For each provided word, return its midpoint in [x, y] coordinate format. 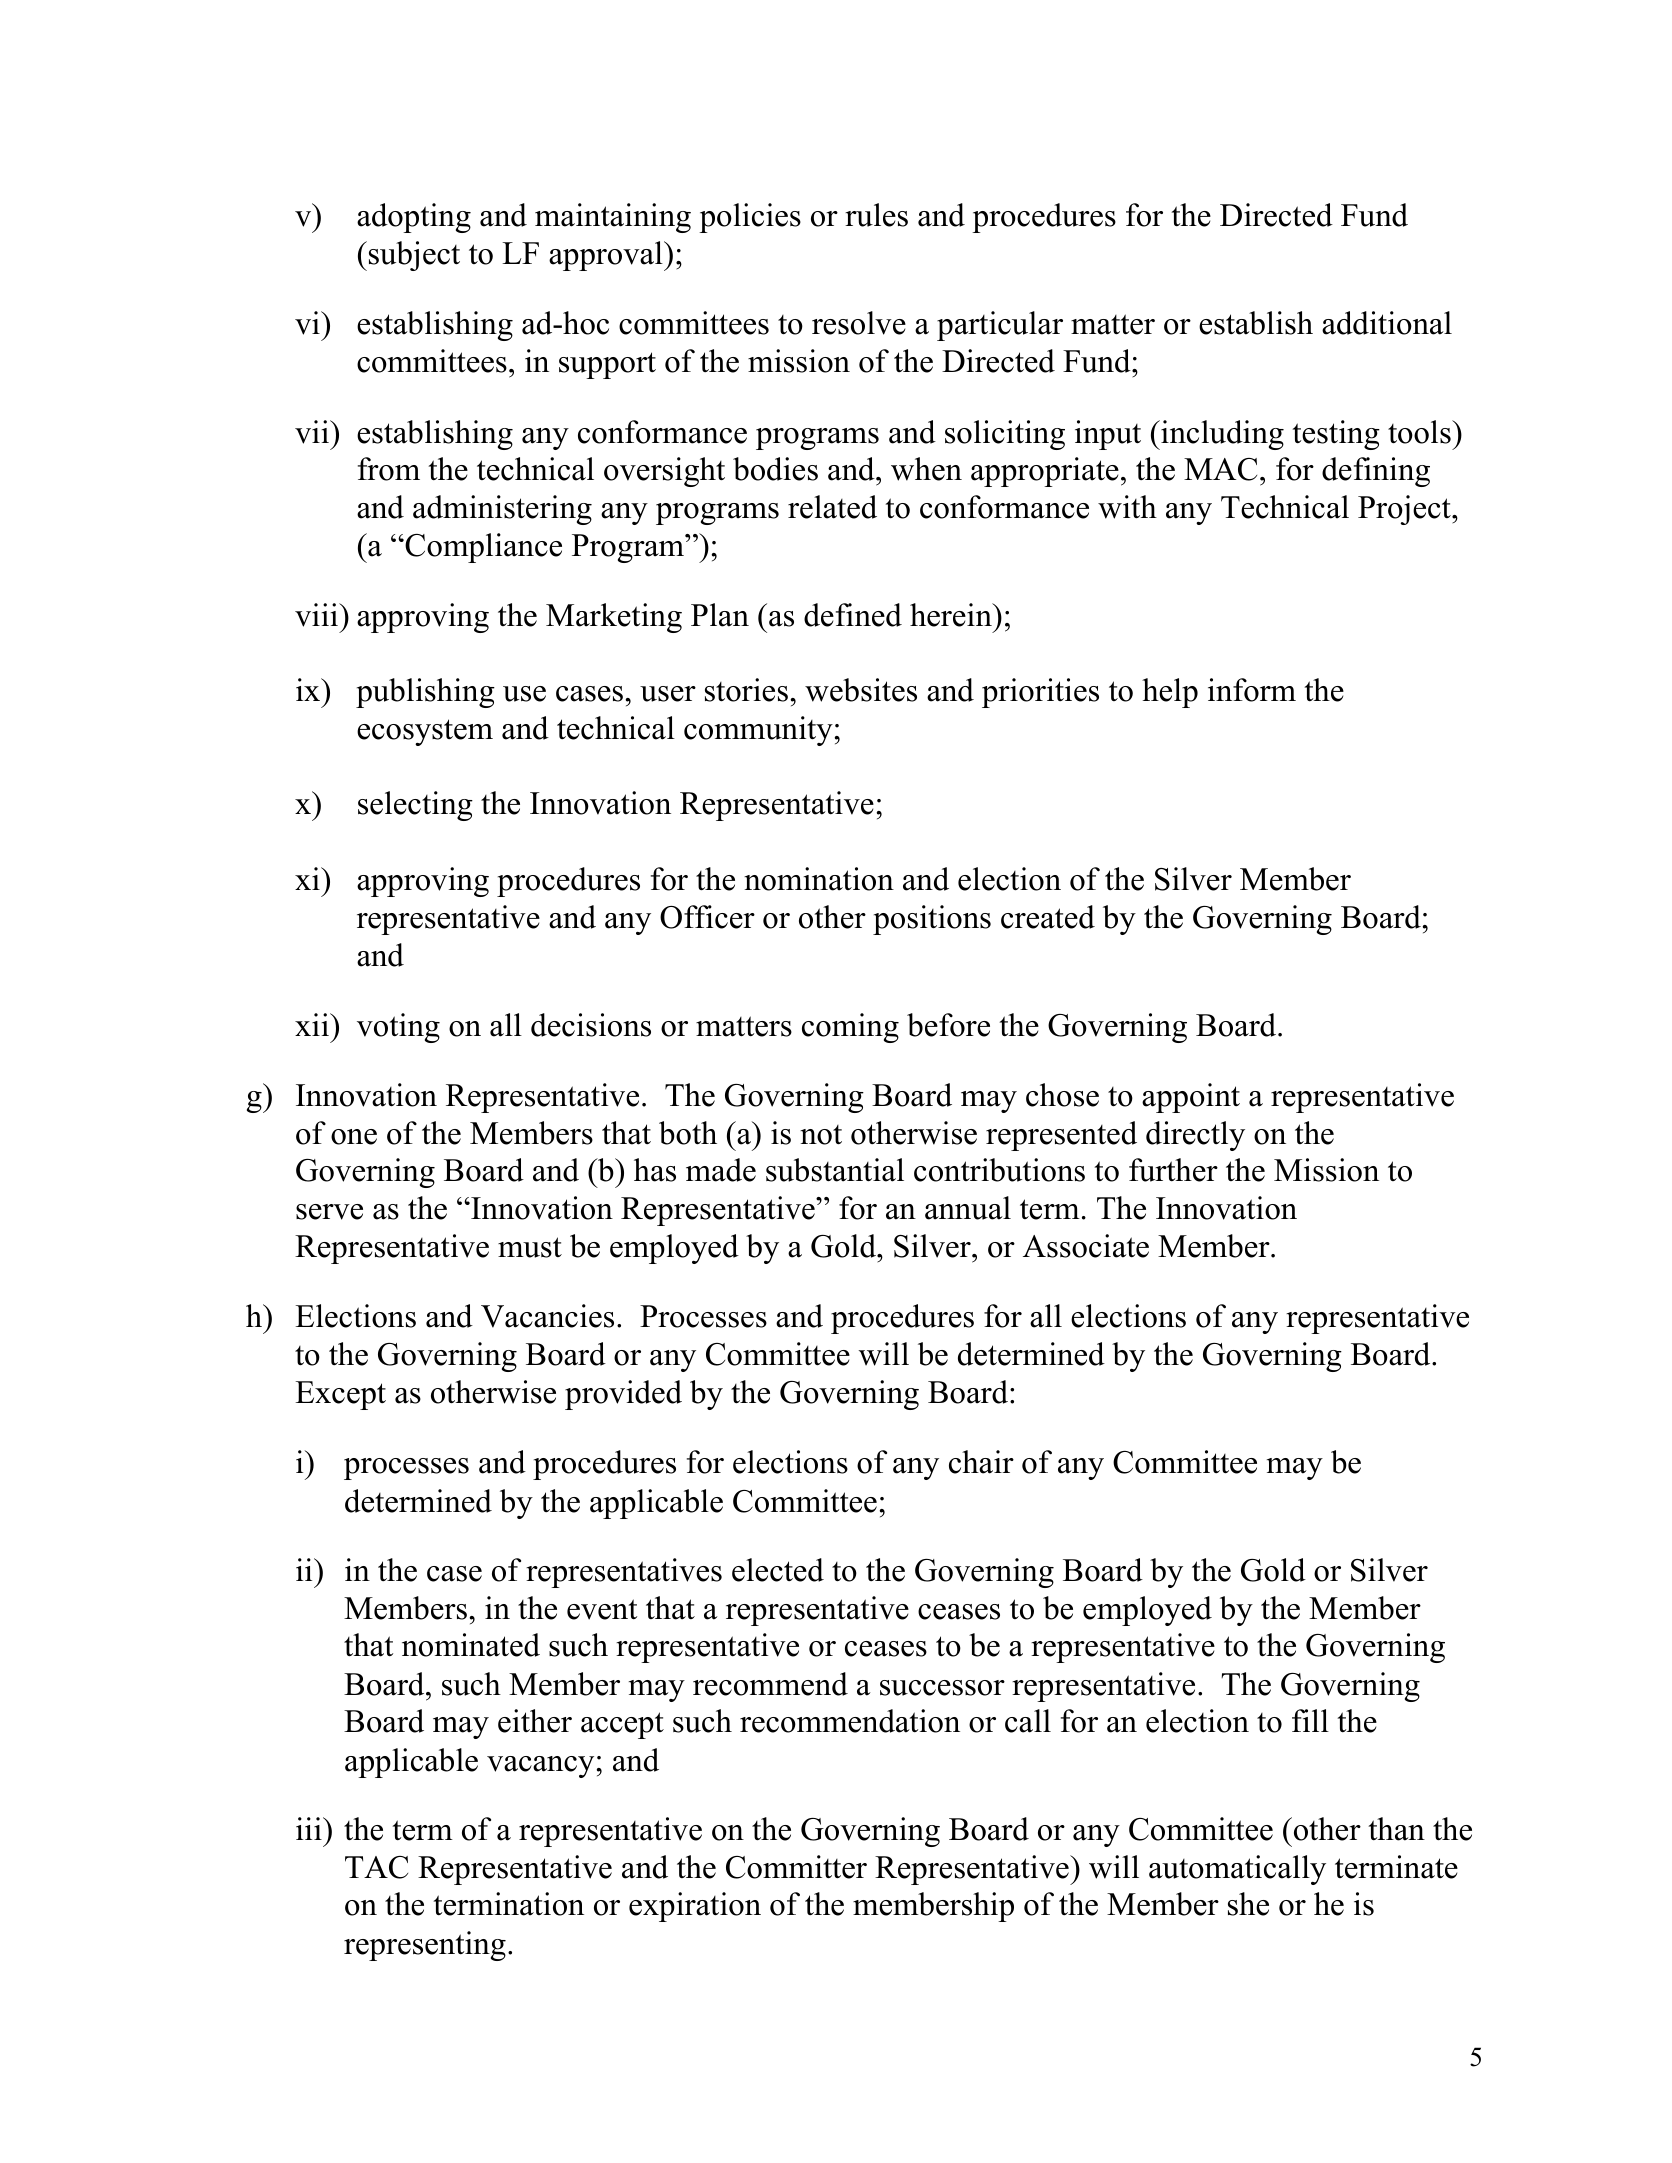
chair [981, 1462]
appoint [1191, 1098]
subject [414, 256]
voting [398, 1028]
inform [1252, 690]
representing [425, 1946]
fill [1310, 1720]
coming [850, 1028]
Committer [796, 1867]
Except [340, 1395]
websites [861, 690]
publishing [425, 693]
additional [1387, 323]
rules [876, 215]
